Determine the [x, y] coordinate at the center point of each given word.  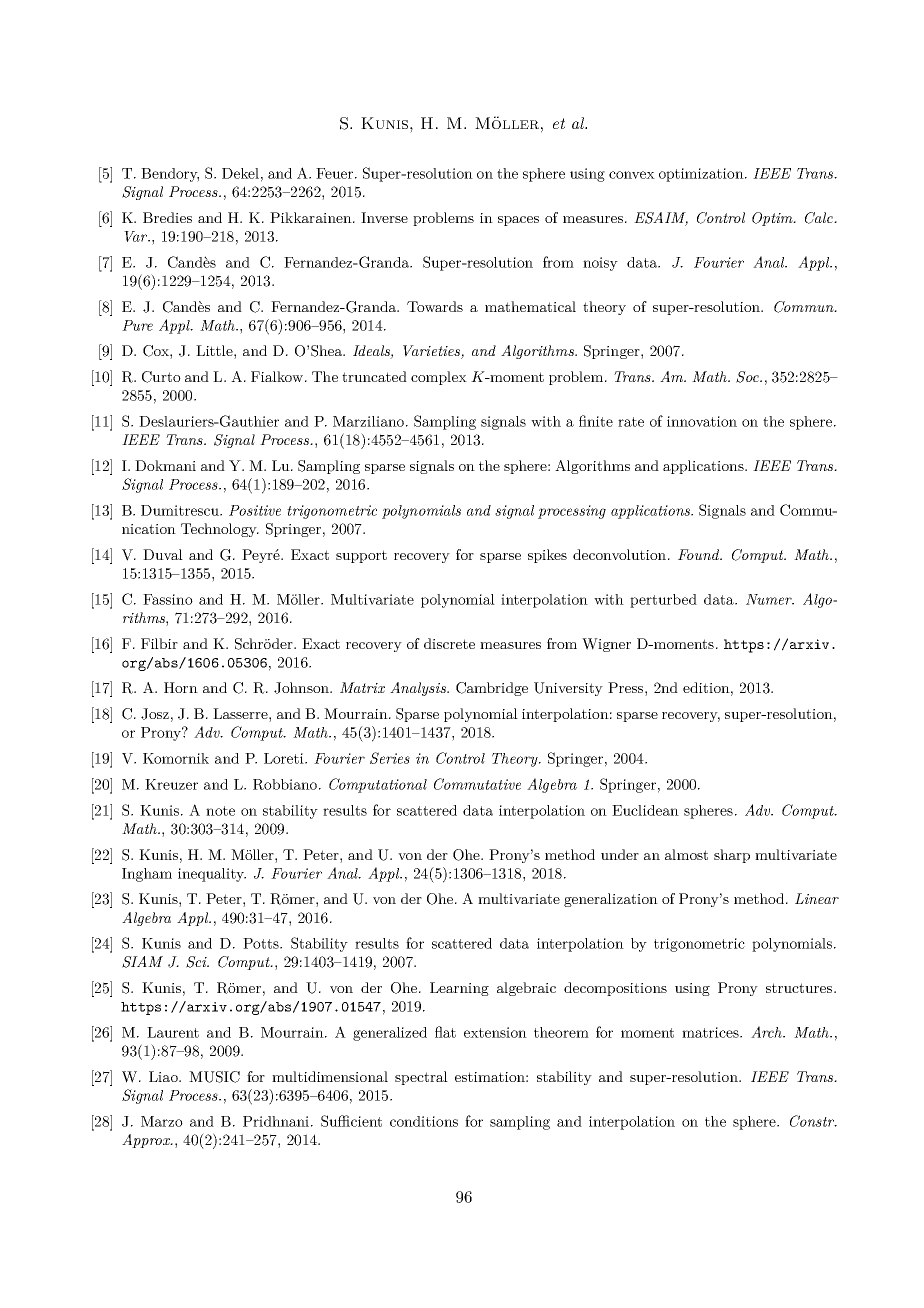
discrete [449, 643]
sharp [732, 856]
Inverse [384, 217]
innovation [702, 421]
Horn [181, 687]
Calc [820, 218]
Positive [255, 510]
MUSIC [214, 1077]
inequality [212, 875]
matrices [711, 1032]
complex [439, 378]
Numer [770, 599]
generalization [611, 900]
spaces [518, 221]
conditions [424, 1121]
